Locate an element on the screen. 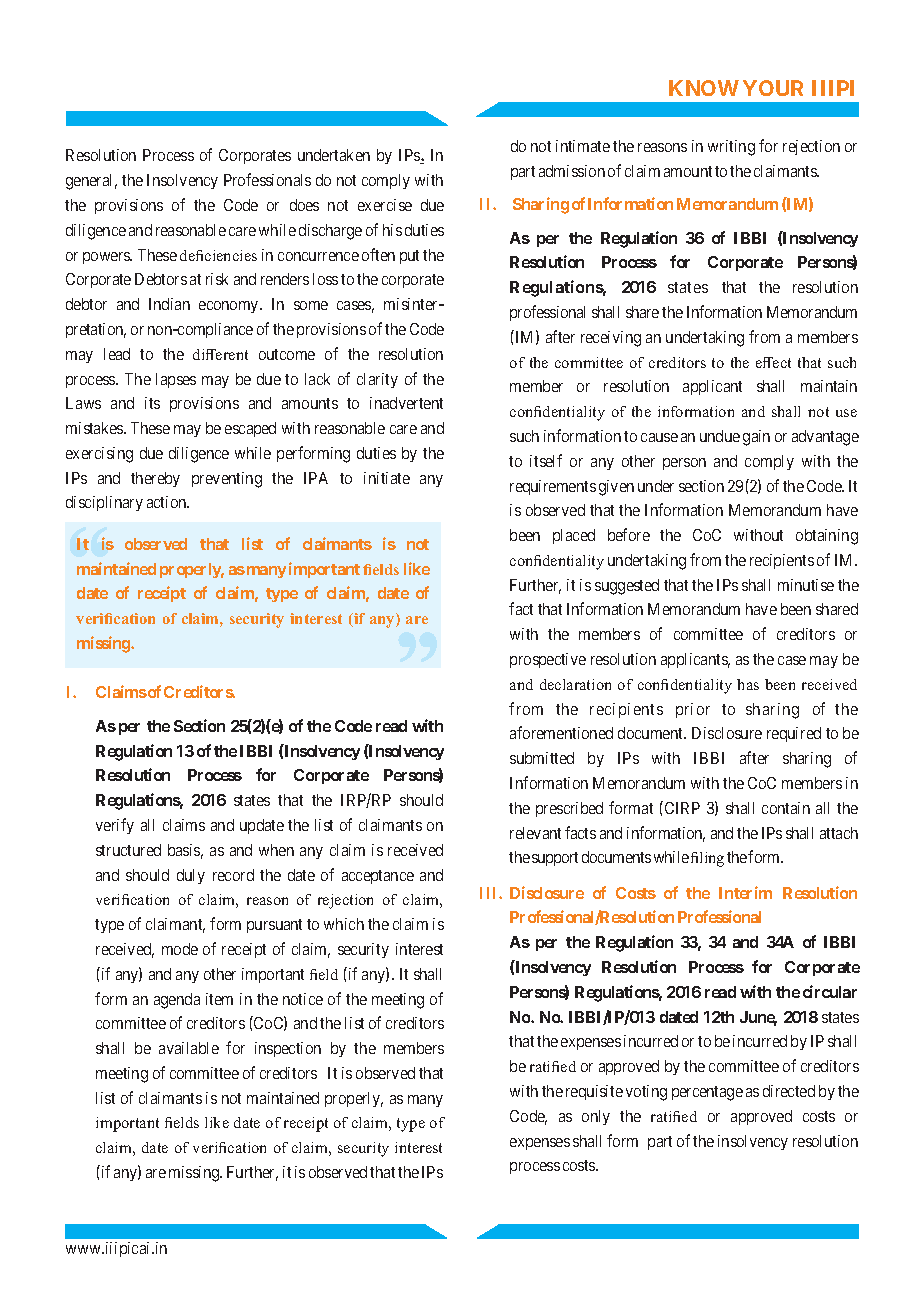 This screenshot has width=924, height=1313. general is located at coordinates (91, 182).
